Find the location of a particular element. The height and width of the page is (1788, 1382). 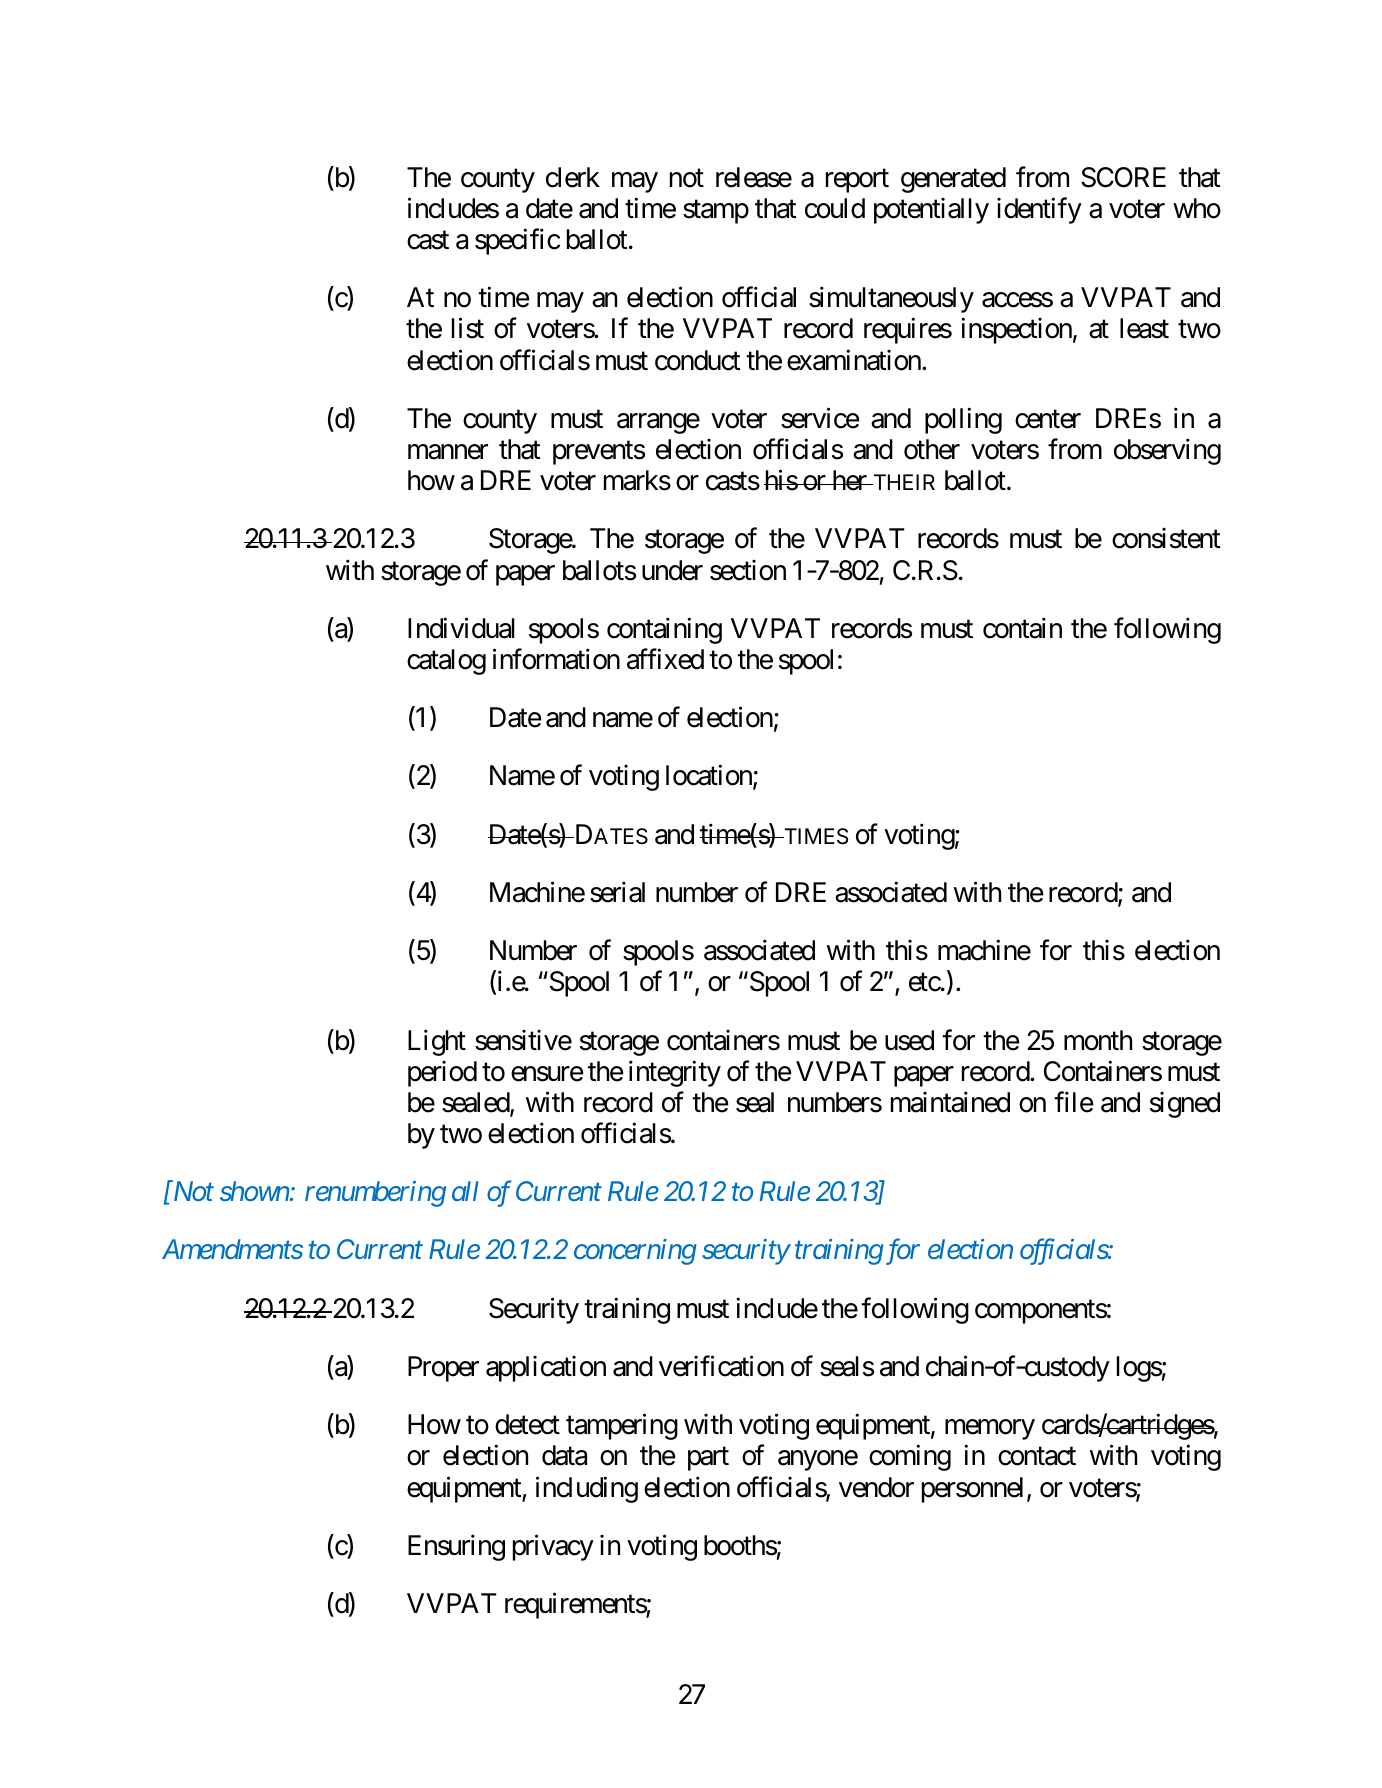

identify is located at coordinates (1039, 210).
